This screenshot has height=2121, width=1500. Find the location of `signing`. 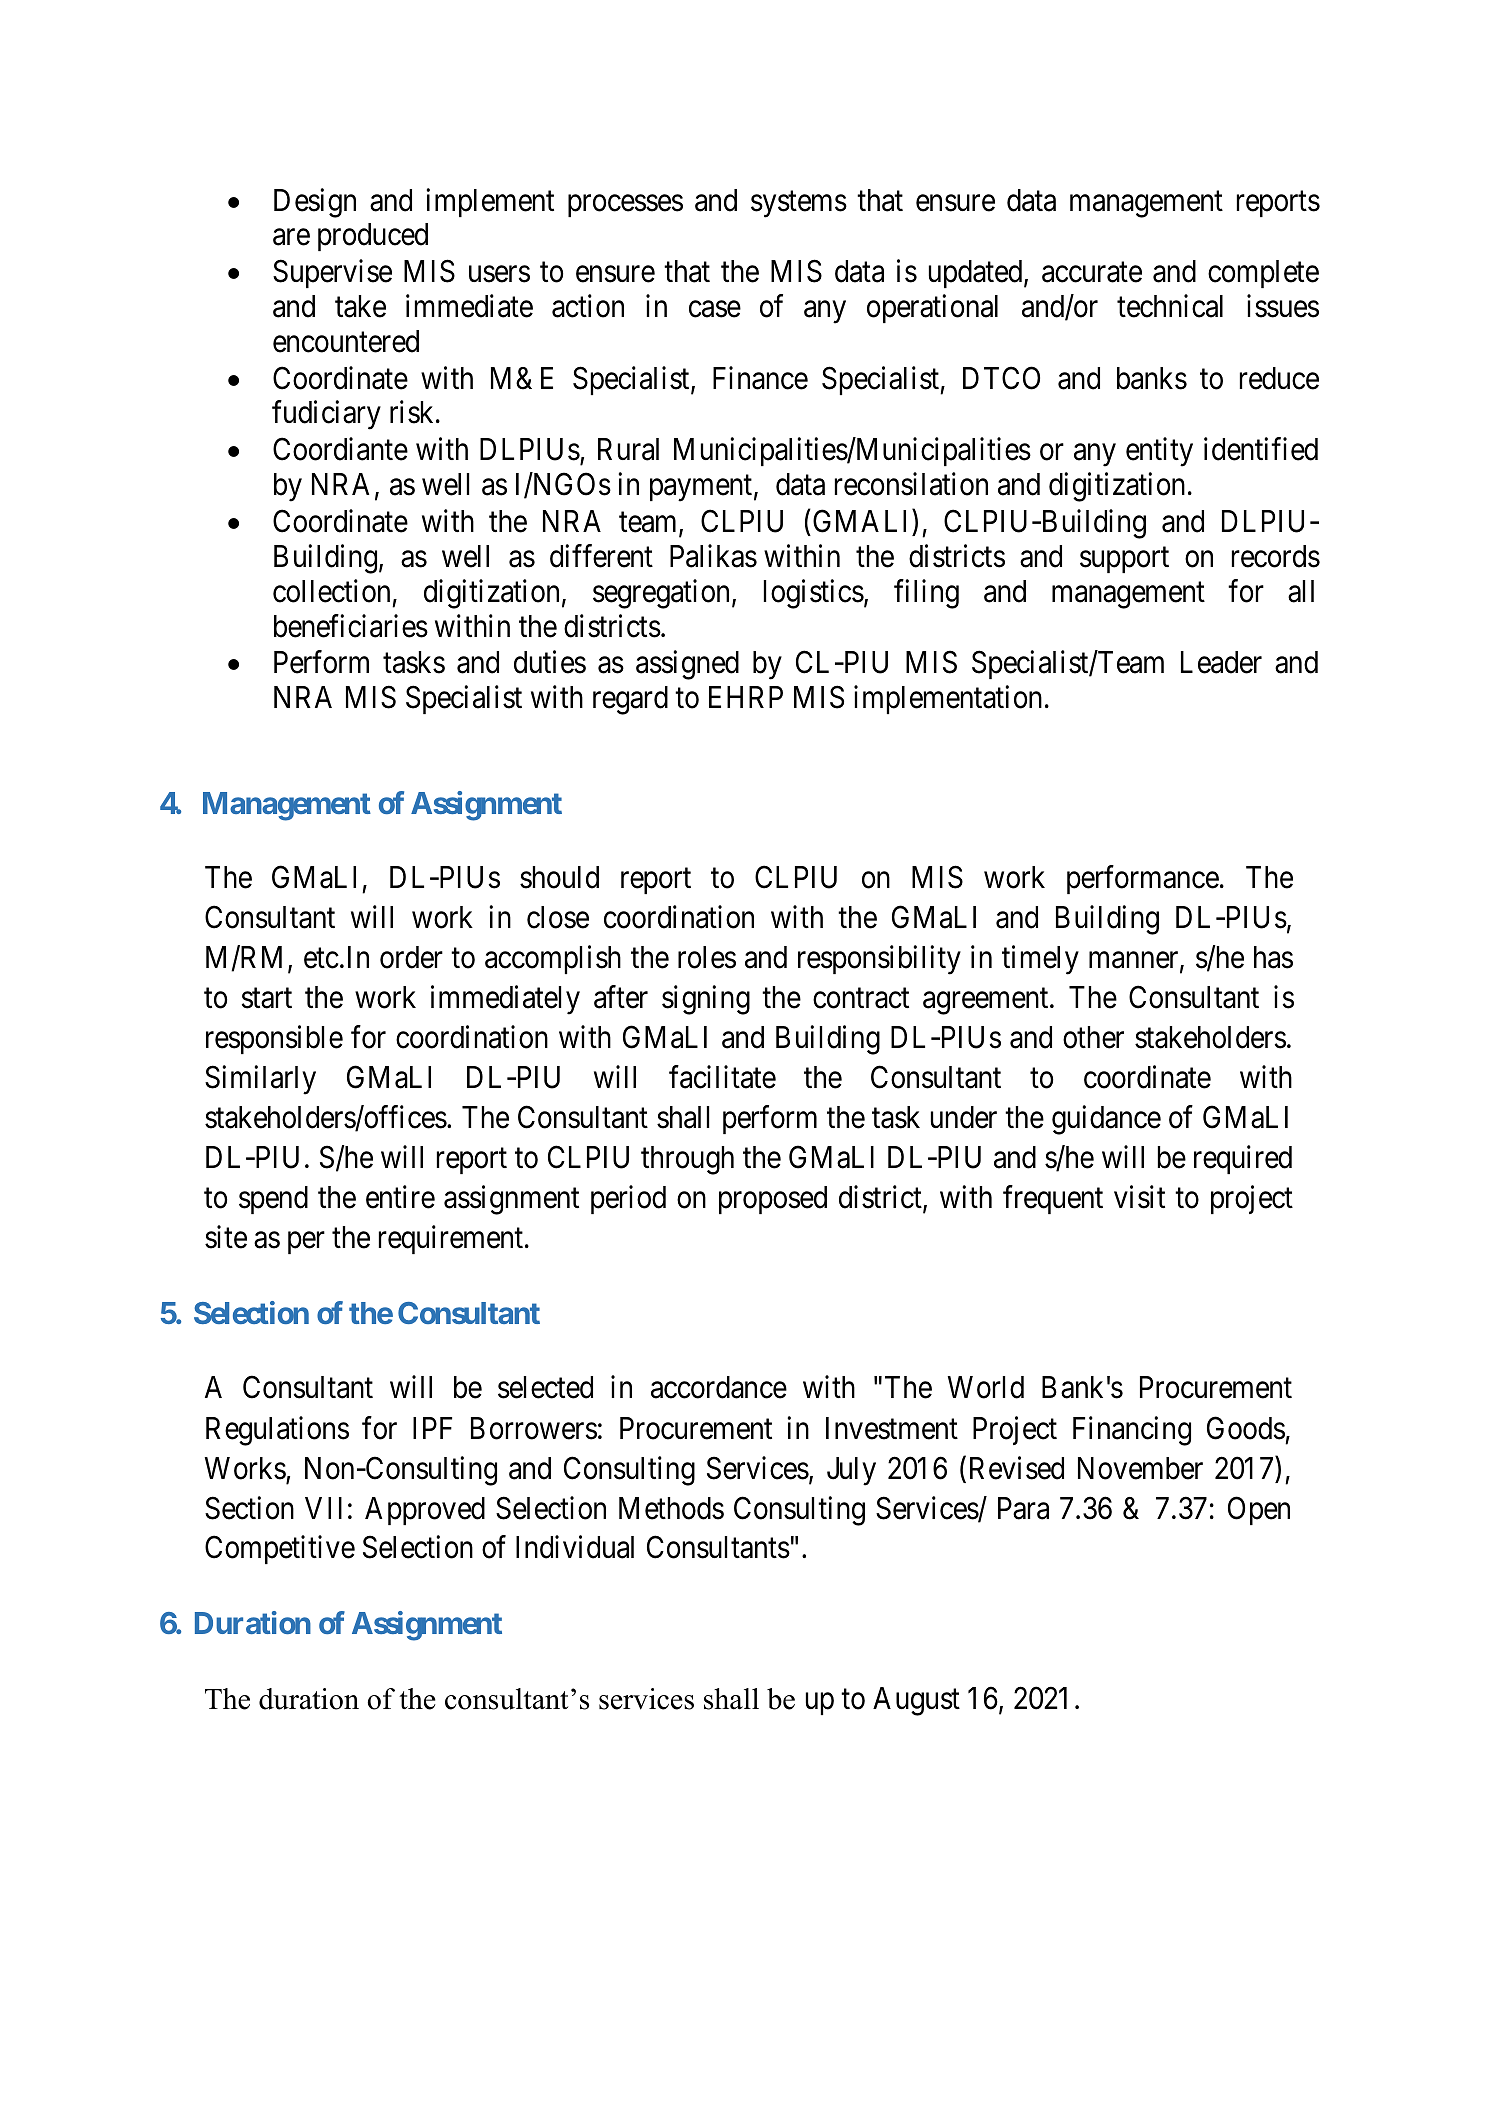

signing is located at coordinates (706, 1000).
